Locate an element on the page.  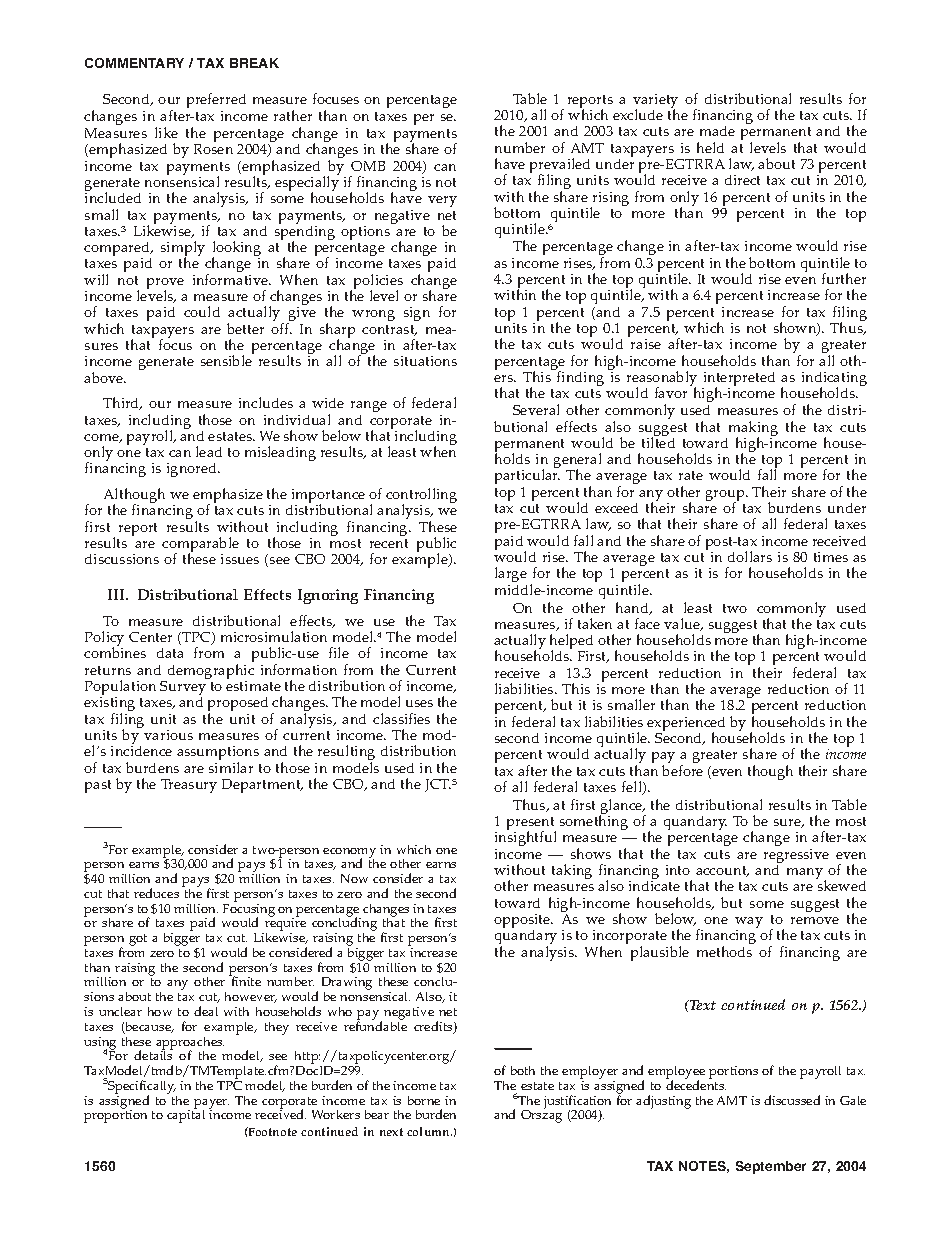
value is located at coordinates (683, 624).
